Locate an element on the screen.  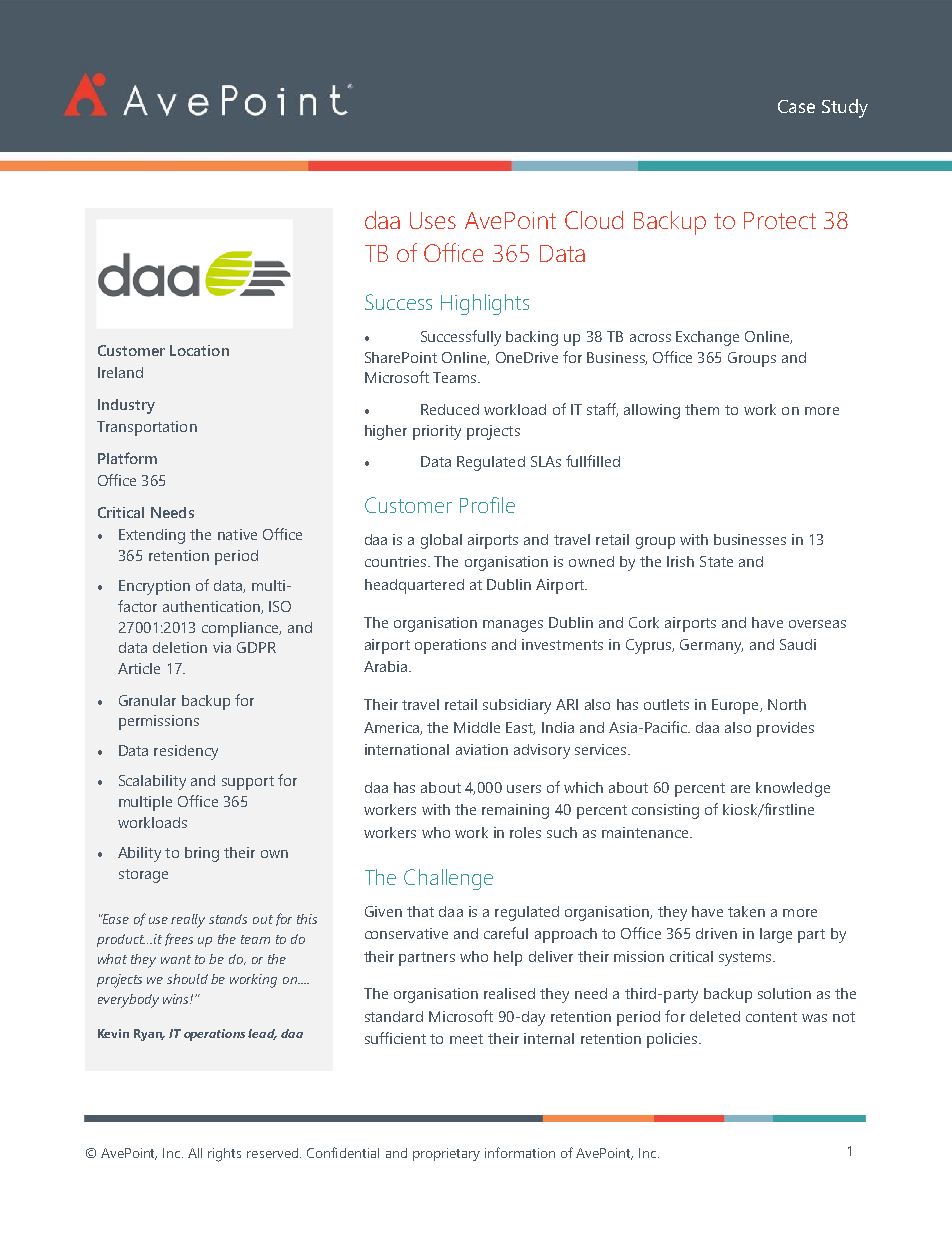
native is located at coordinates (237, 534).
